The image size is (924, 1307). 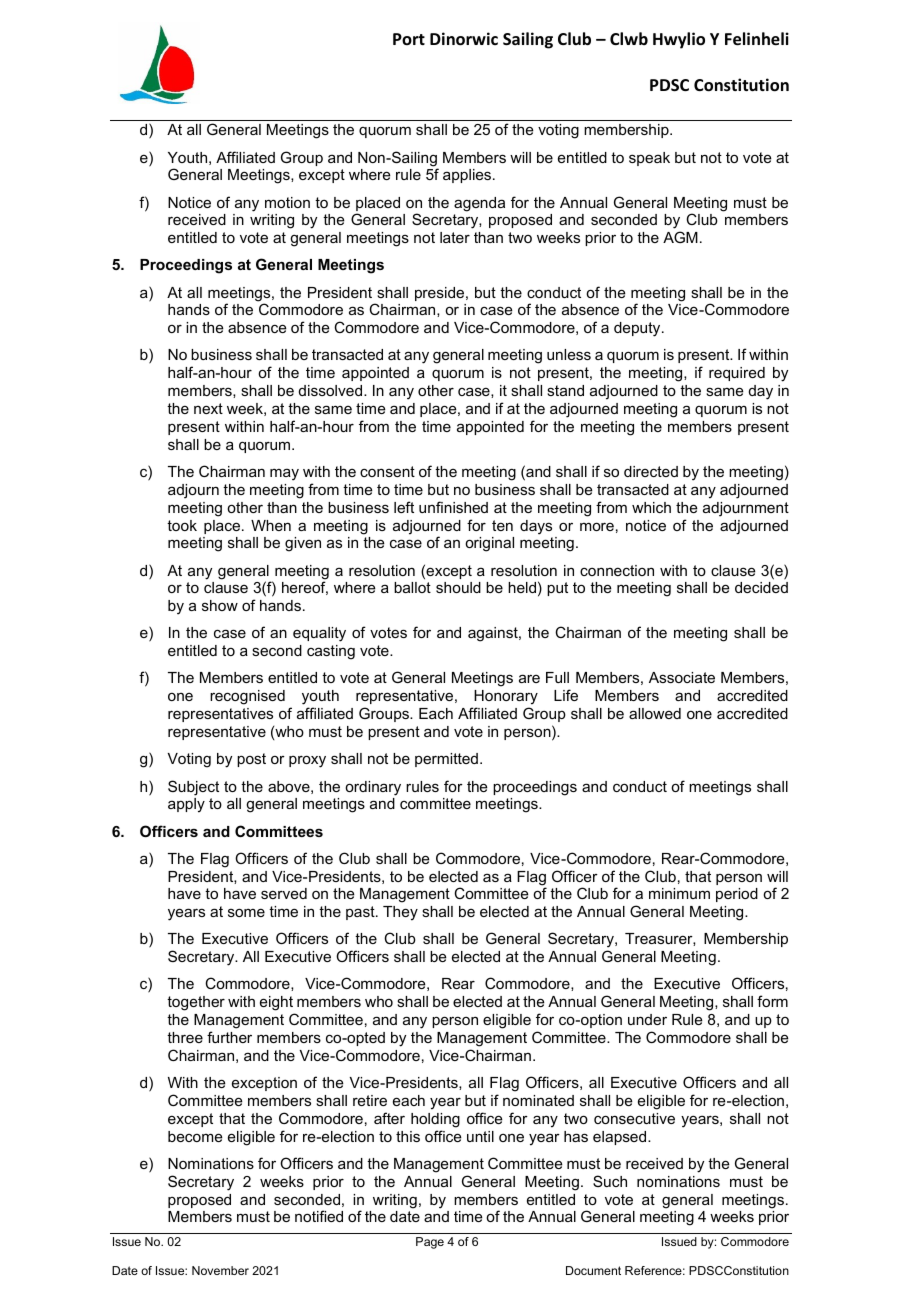 I want to click on November, so click(x=220, y=1270).
